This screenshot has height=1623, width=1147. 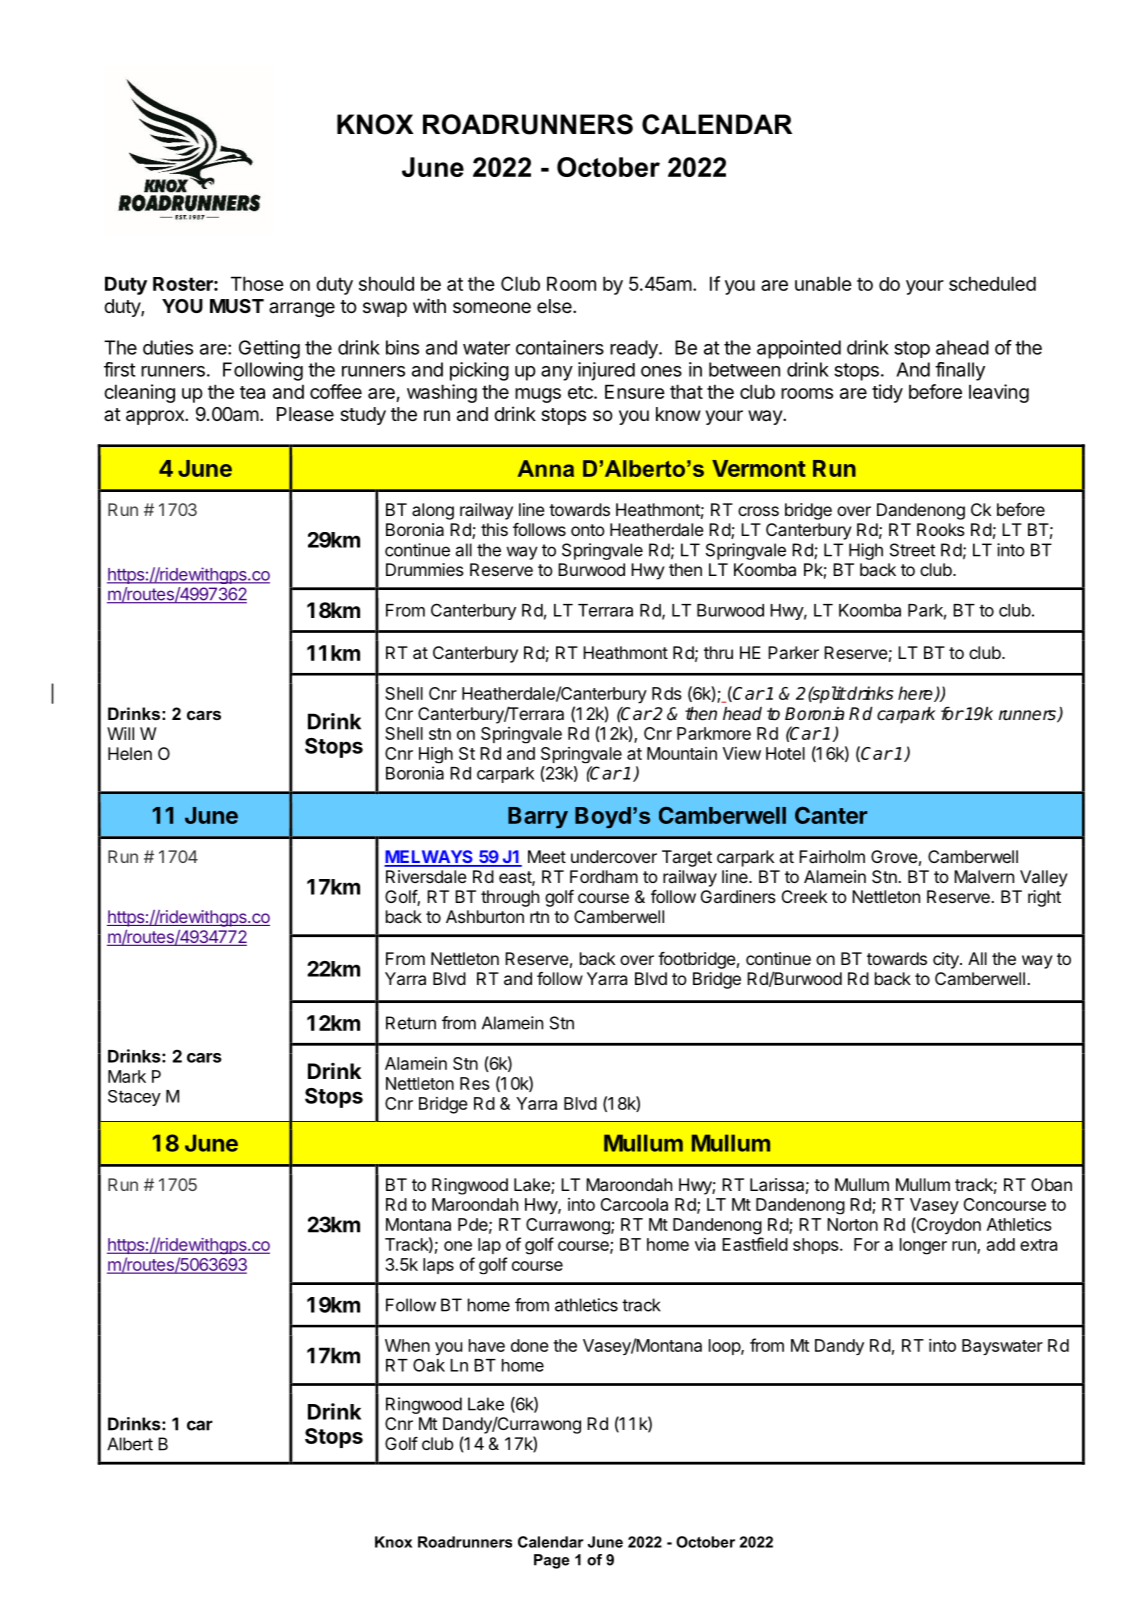 What do you see at coordinates (555, 306) in the screenshot?
I see `else` at bounding box center [555, 306].
